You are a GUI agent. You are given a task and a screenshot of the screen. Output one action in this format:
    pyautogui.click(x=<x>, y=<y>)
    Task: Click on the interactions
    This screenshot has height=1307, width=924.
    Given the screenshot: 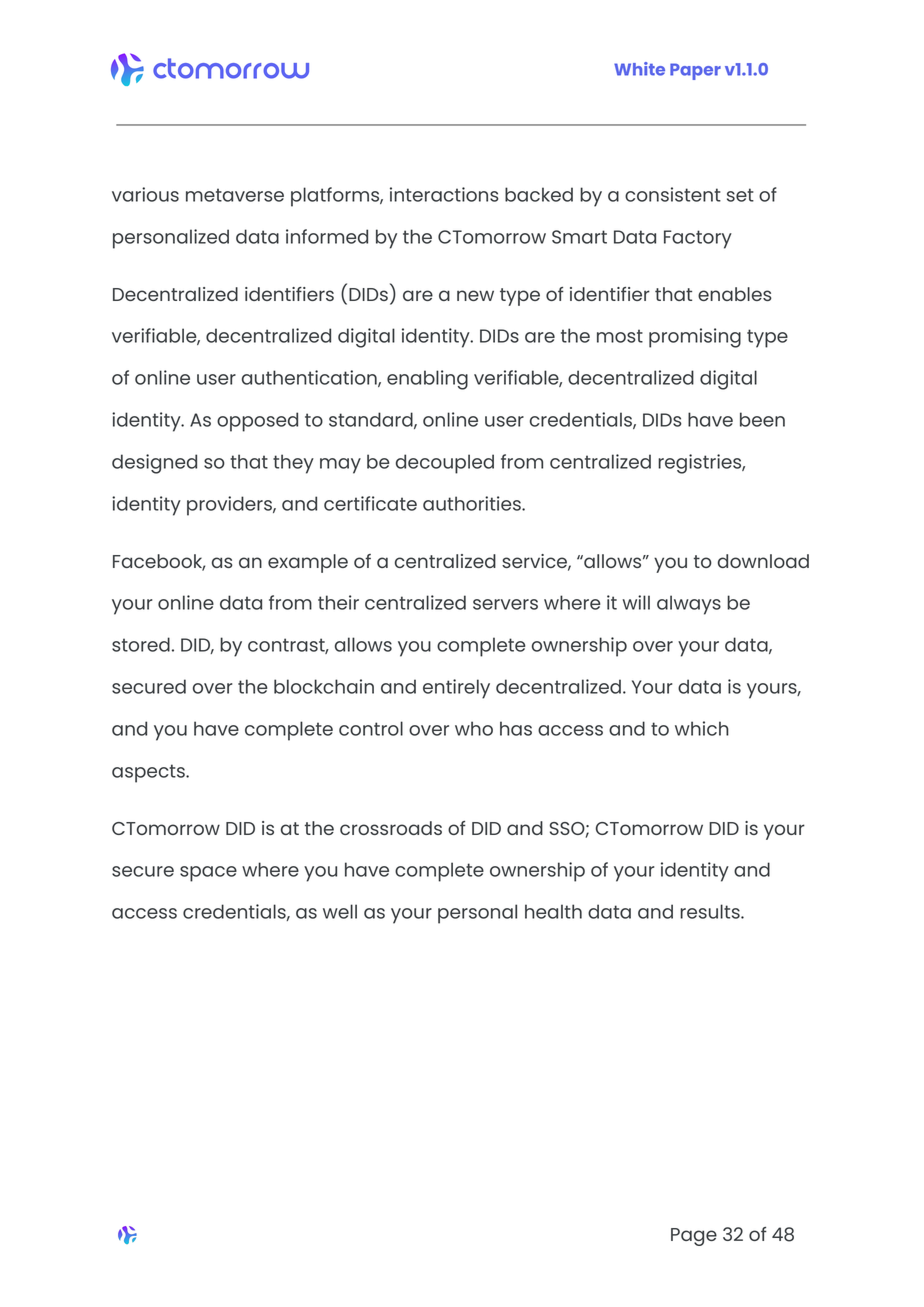 What is the action you would take?
    pyautogui.click(x=444, y=194)
